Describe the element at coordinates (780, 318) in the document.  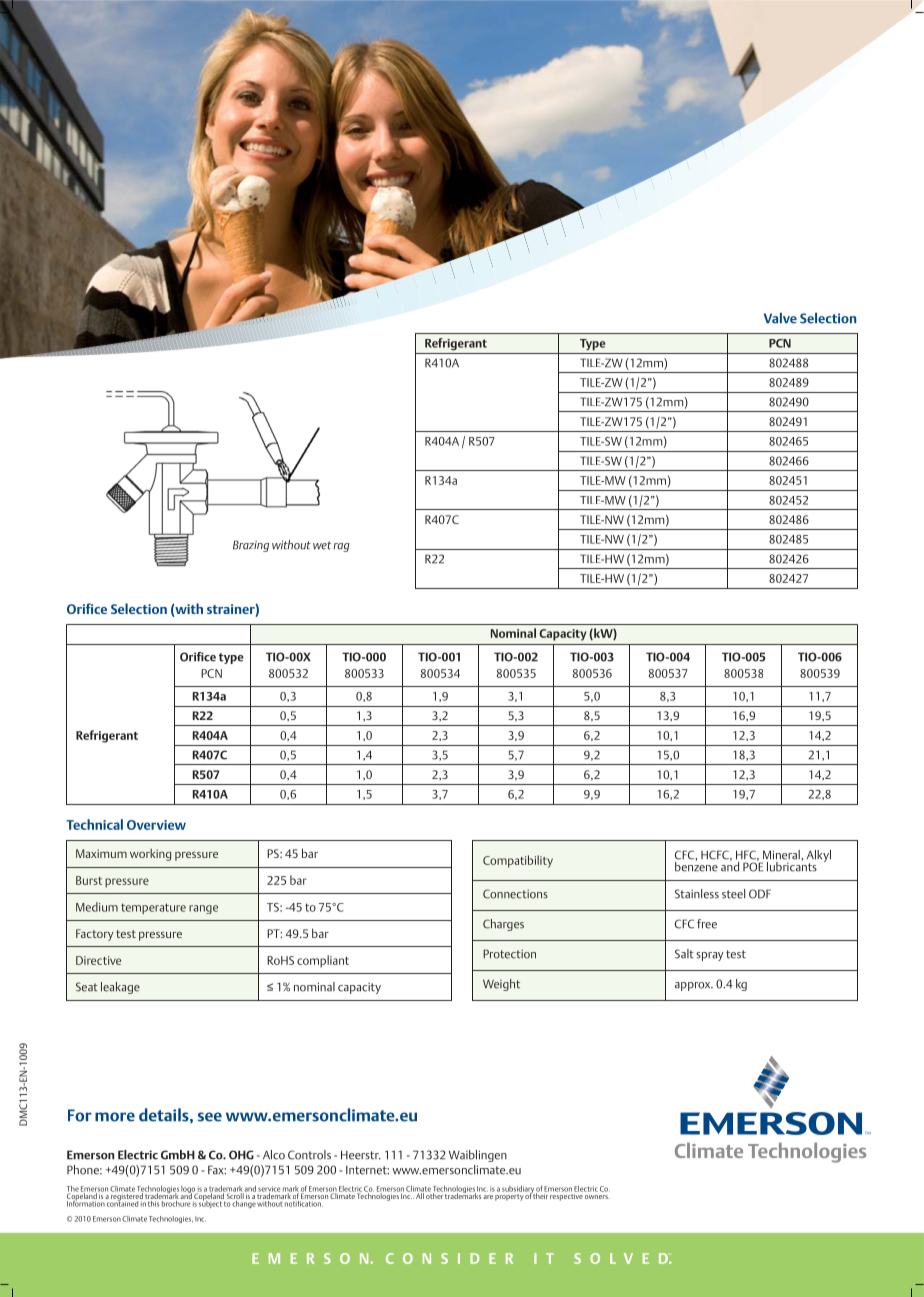
I see `Valve` at that location.
